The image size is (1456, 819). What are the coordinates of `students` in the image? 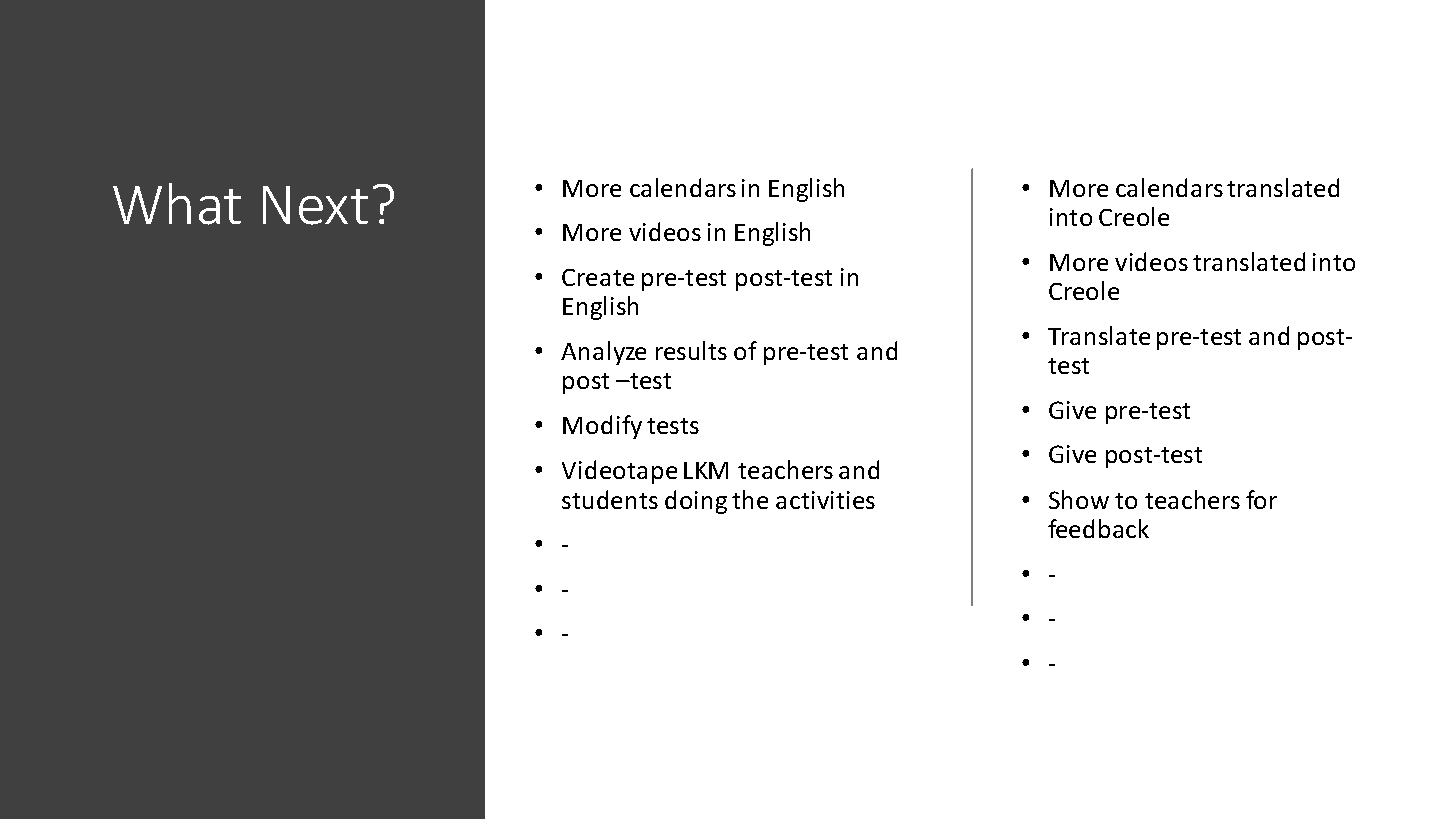 It's located at (610, 499).
